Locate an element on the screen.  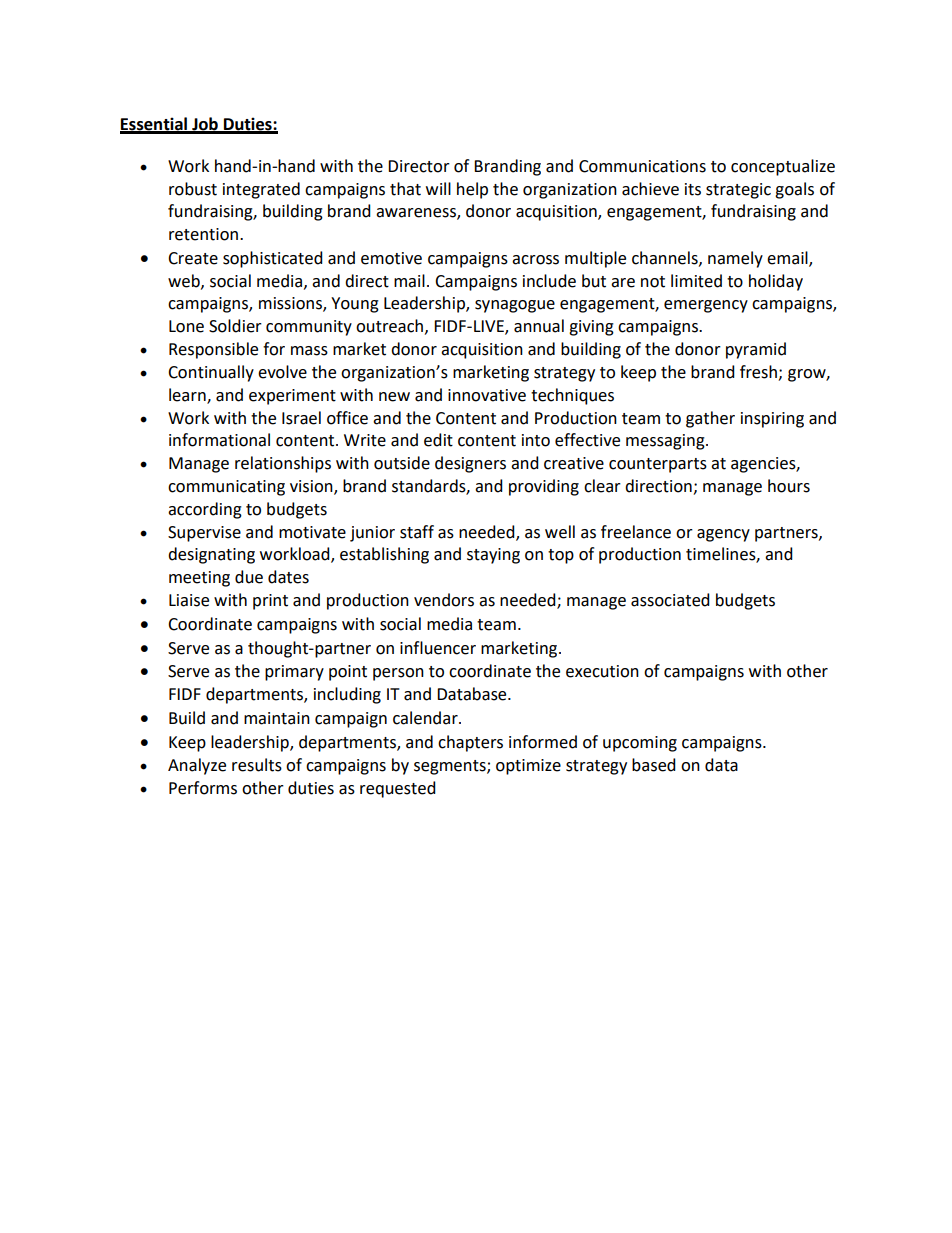
results is located at coordinates (257, 765).
